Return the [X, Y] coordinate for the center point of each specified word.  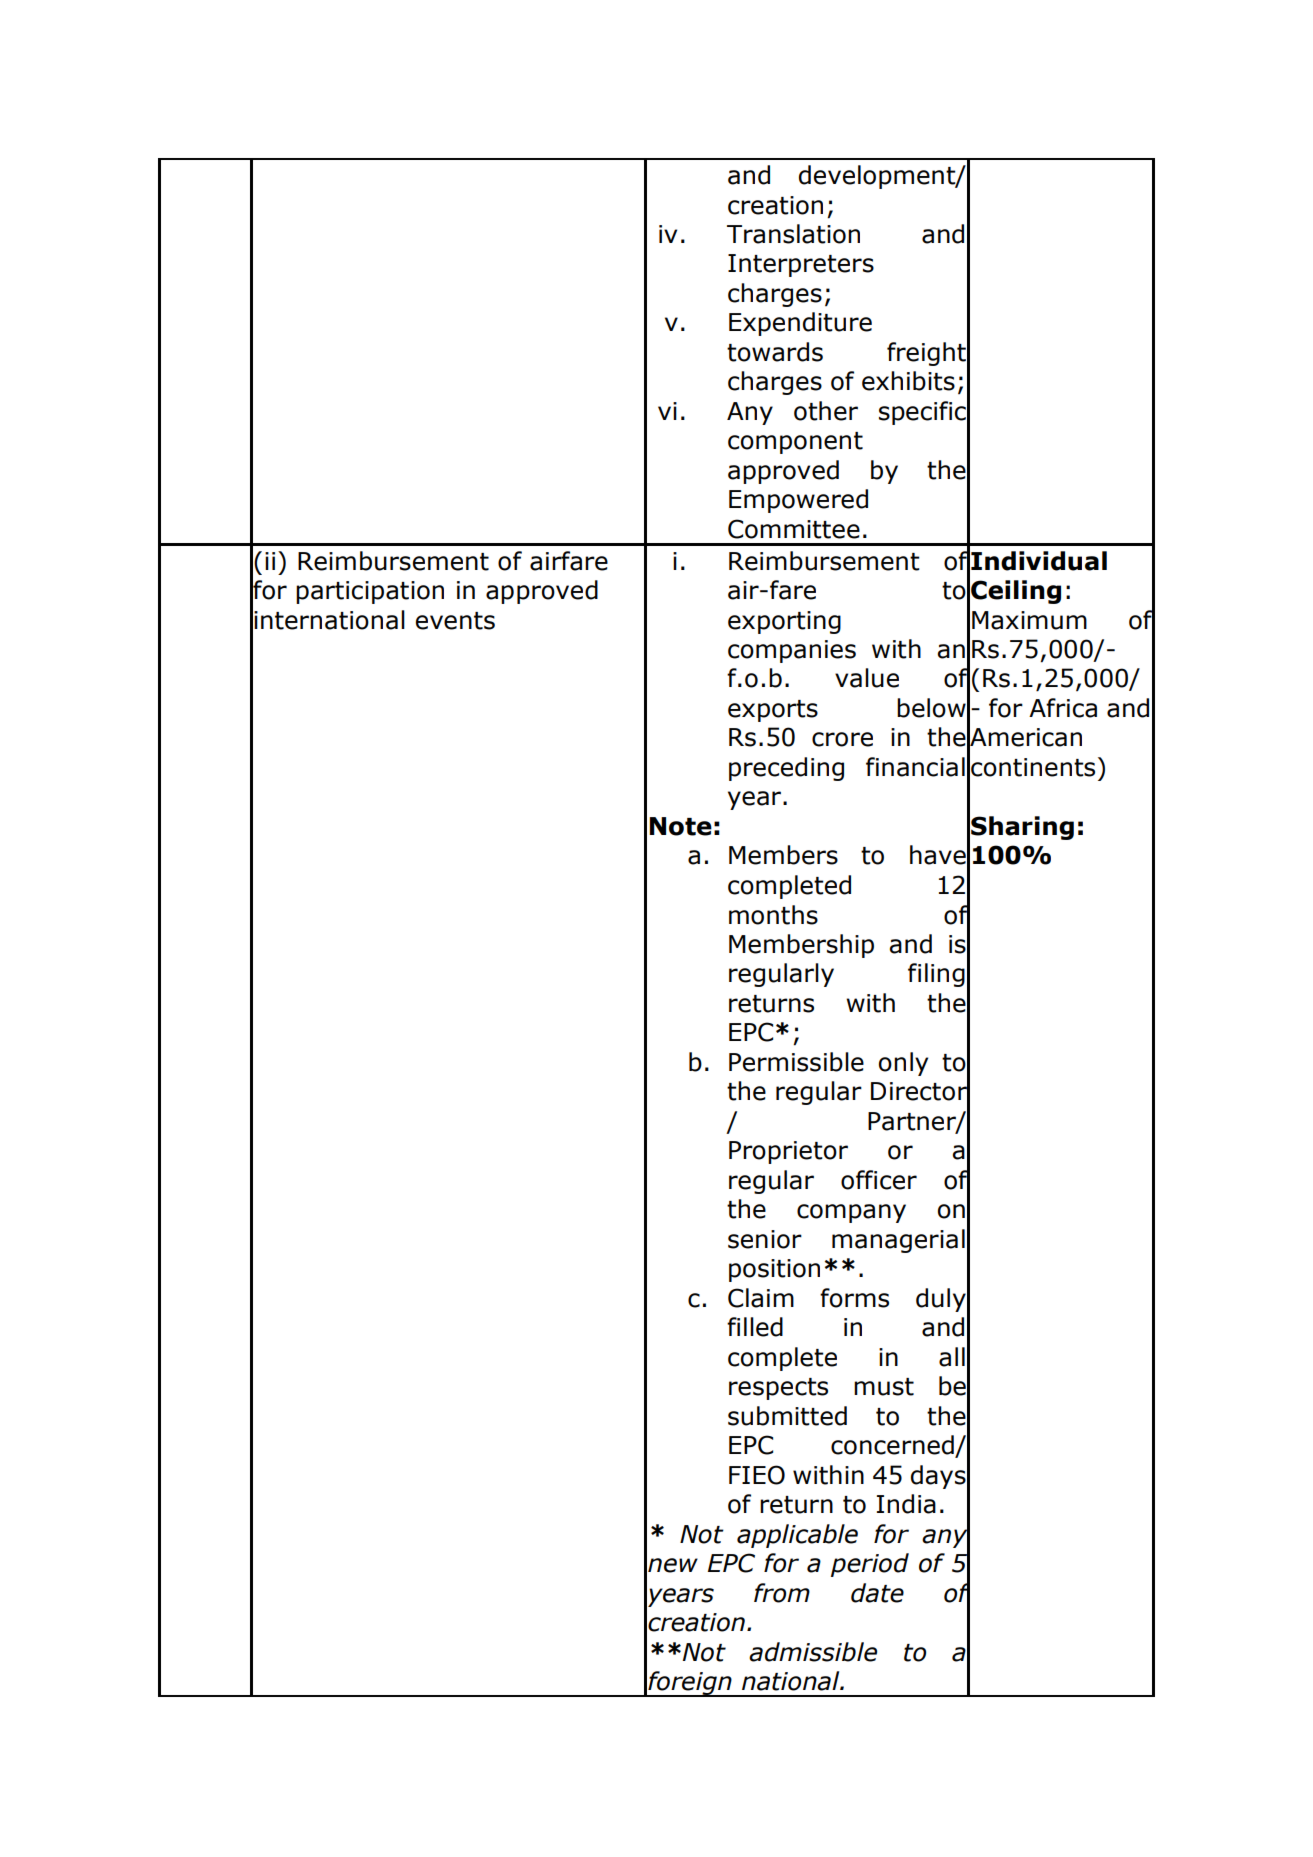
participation [370, 592]
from [782, 1593]
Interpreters [801, 265]
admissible [813, 1652]
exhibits [908, 381]
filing [936, 975]
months [773, 915]
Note [681, 826]
